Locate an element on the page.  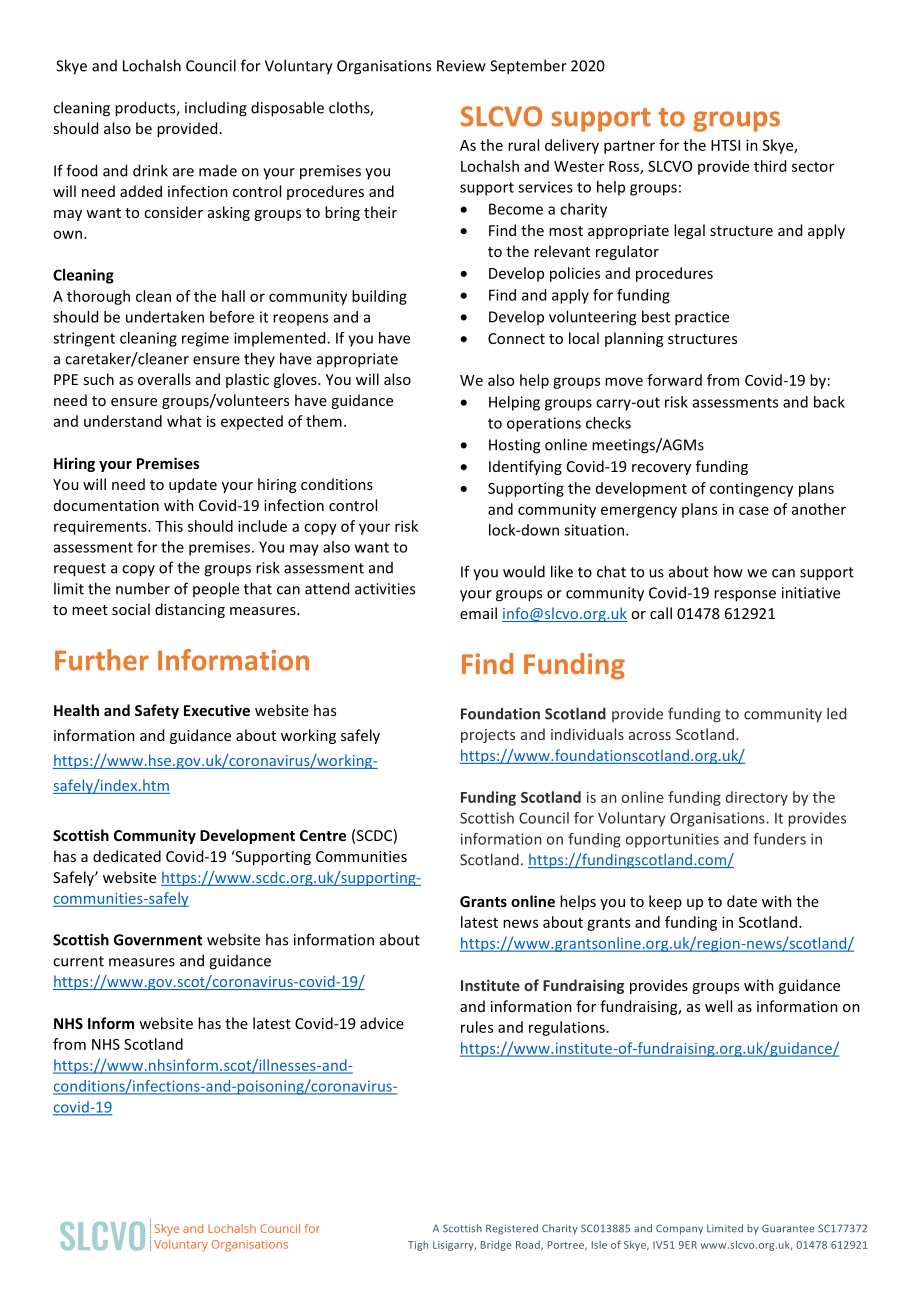
Centre is located at coordinates (323, 835).
